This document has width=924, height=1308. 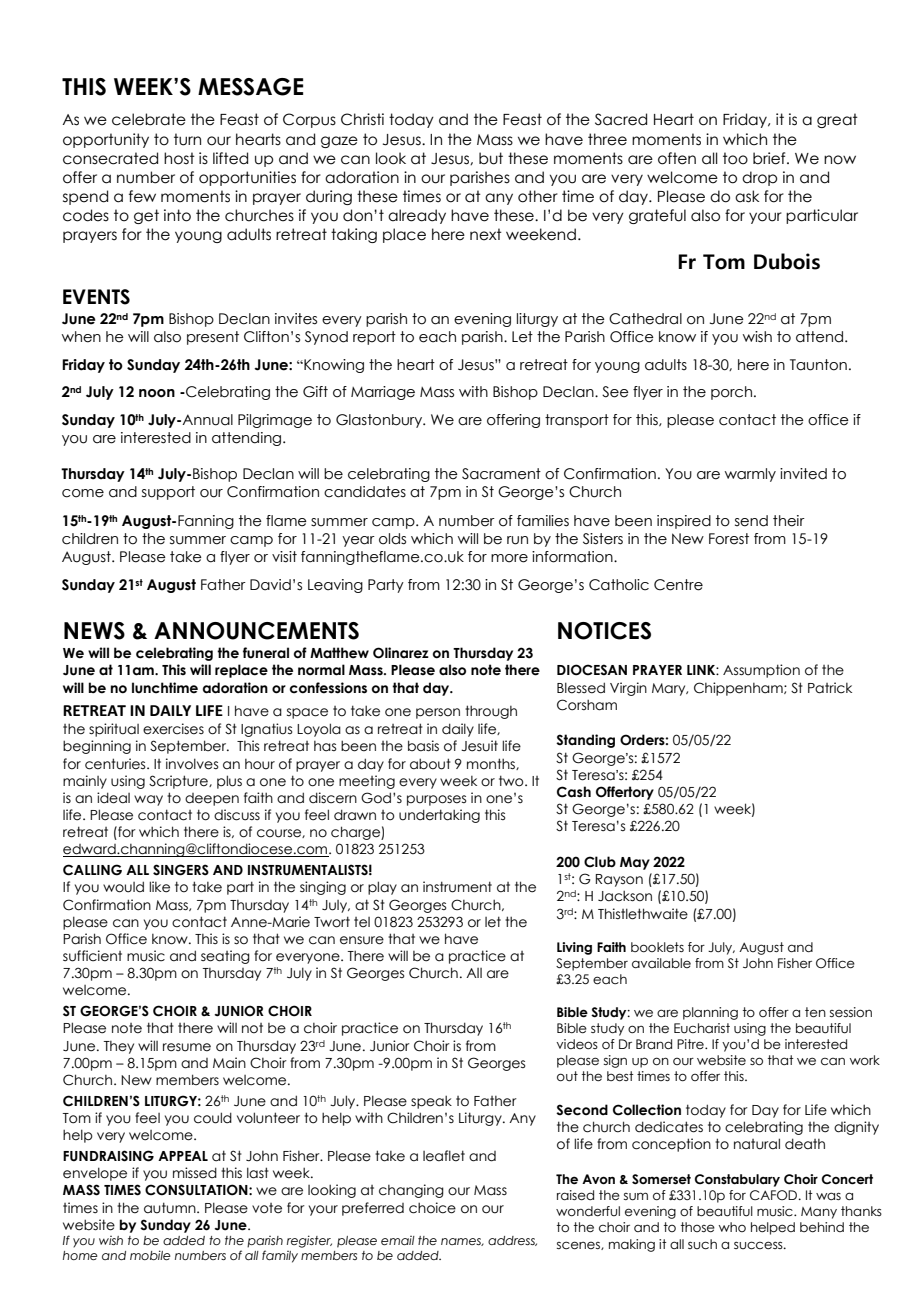 What do you see at coordinates (181, 870) in the document?
I see `SINGERS` at bounding box center [181, 870].
